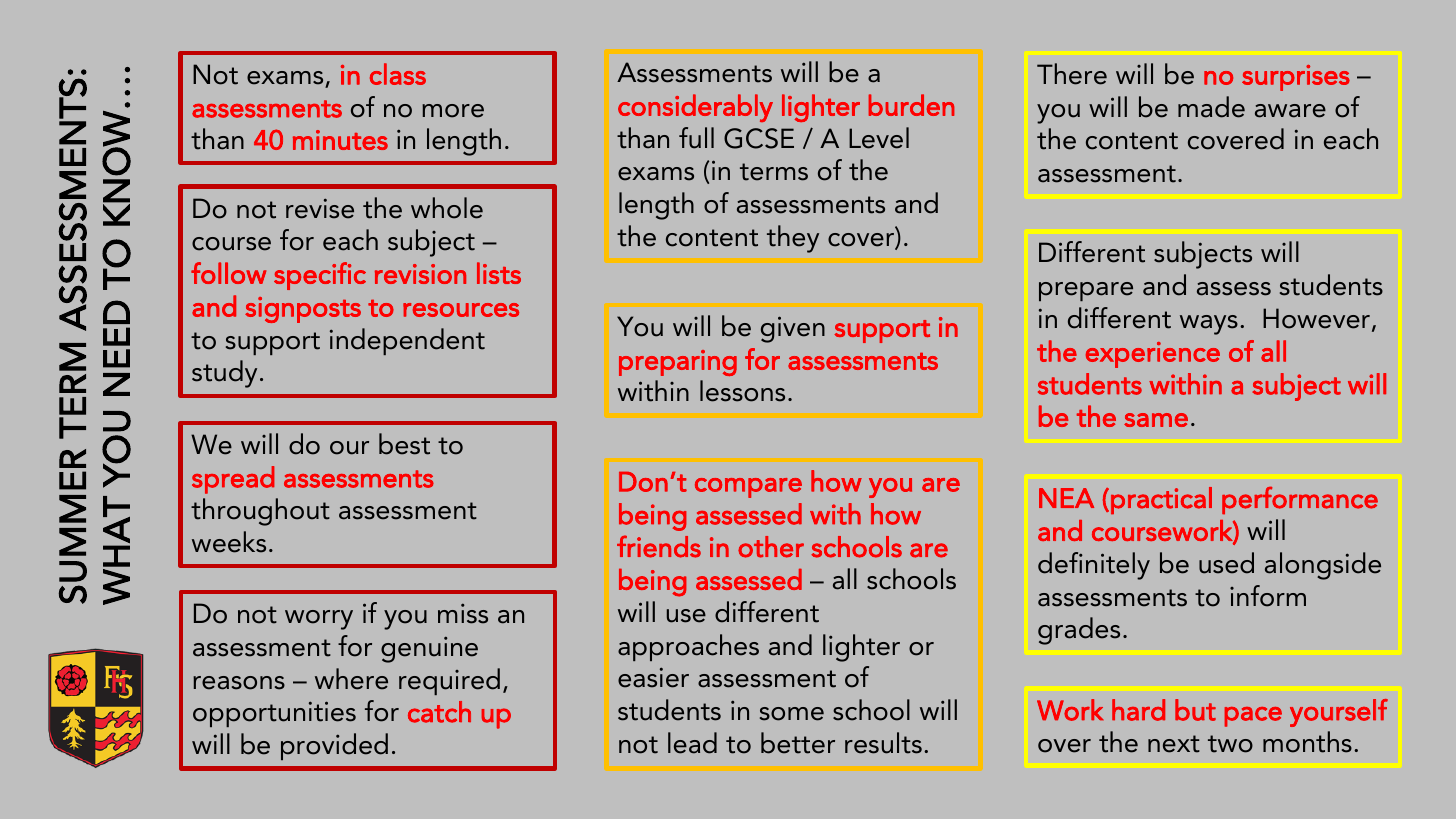  I want to click on made, so click(1211, 107).
